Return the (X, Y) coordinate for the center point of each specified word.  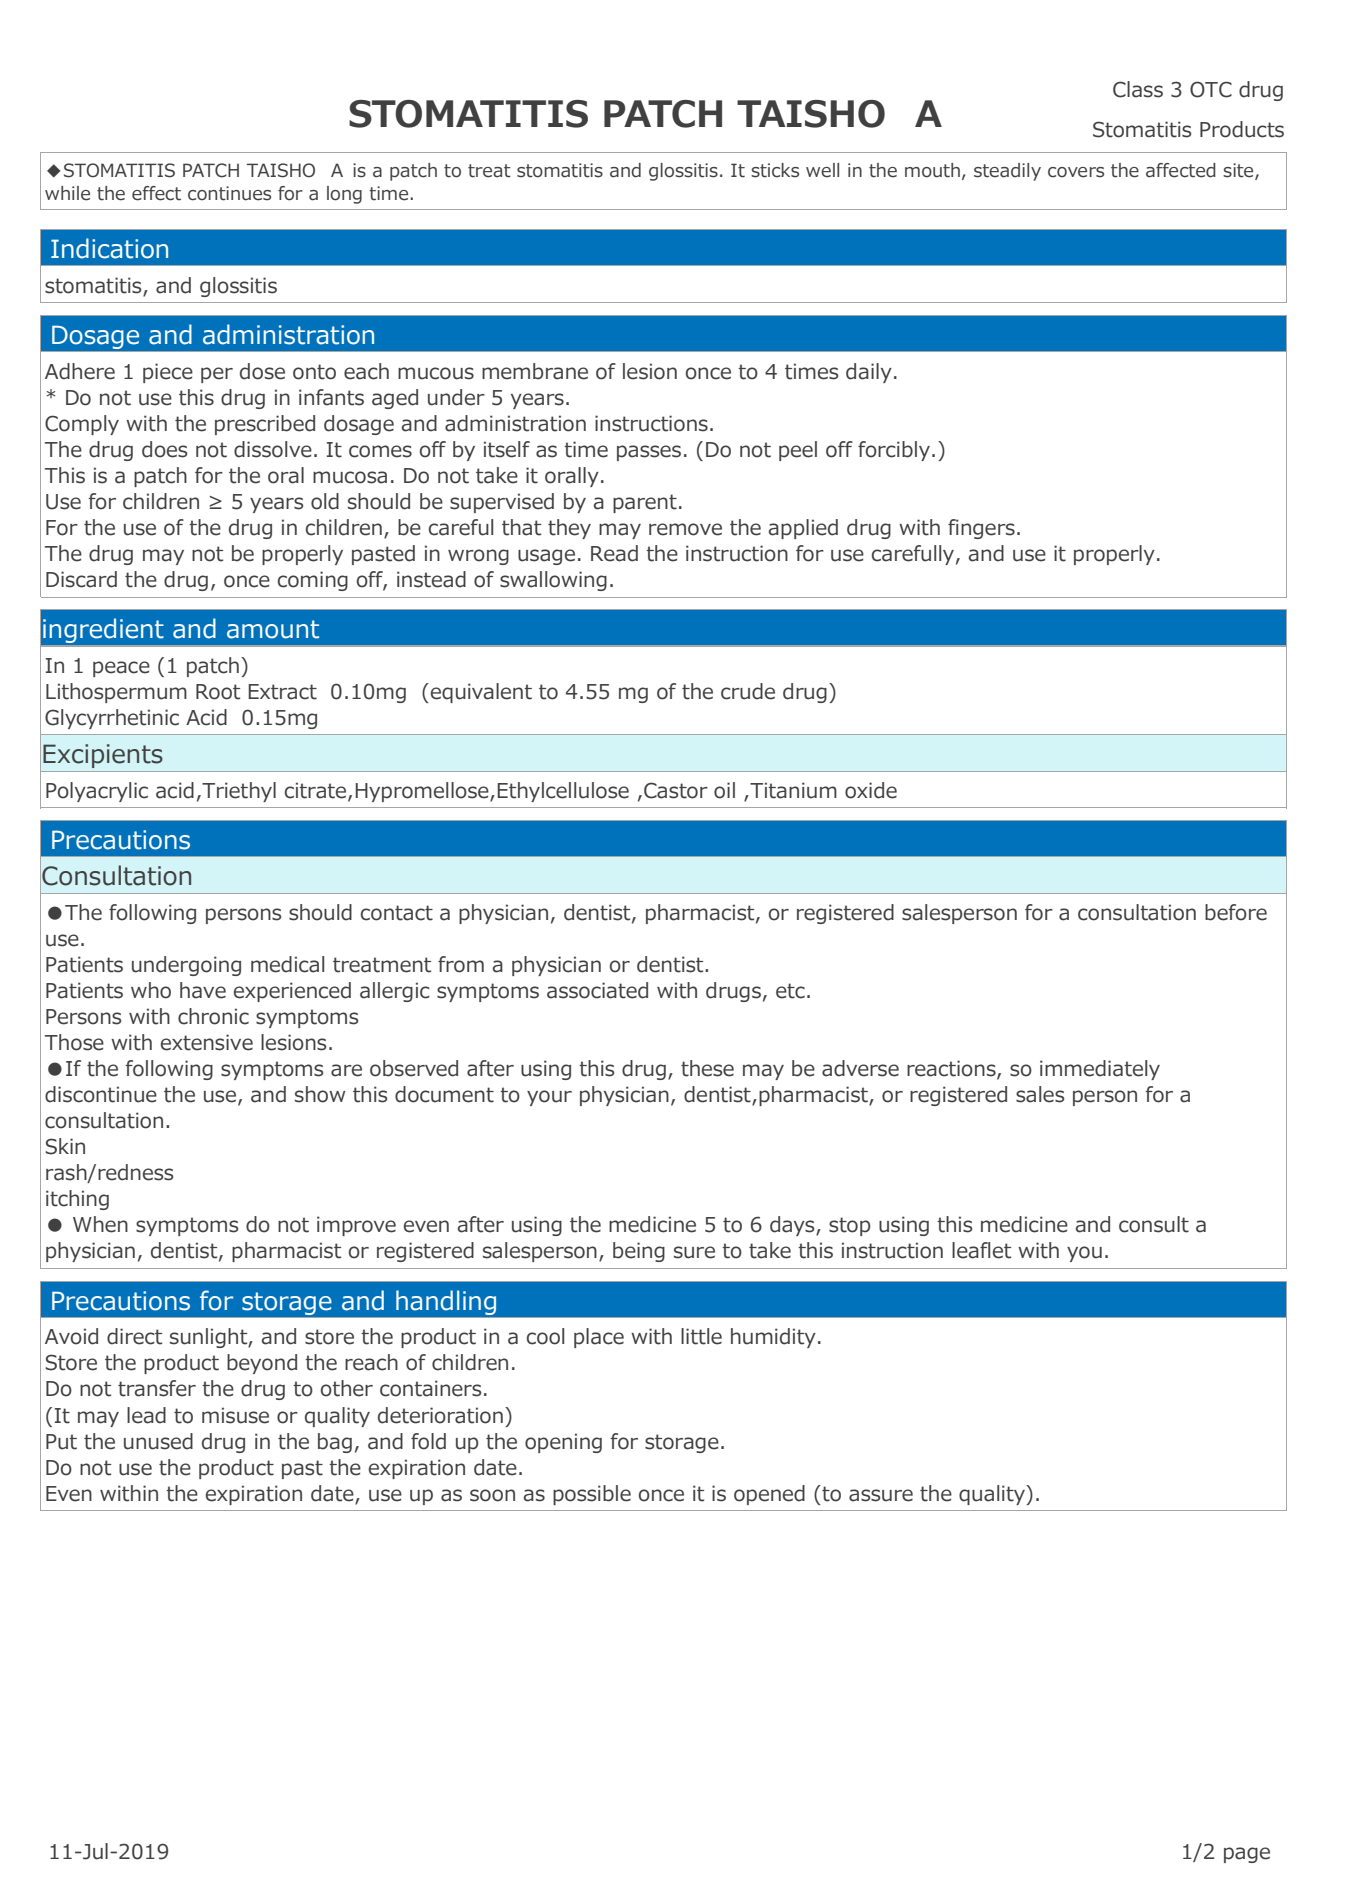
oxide (871, 790)
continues (229, 193)
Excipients (103, 756)
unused (158, 1441)
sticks (775, 170)
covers (1076, 172)
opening (563, 1443)
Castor (676, 790)
